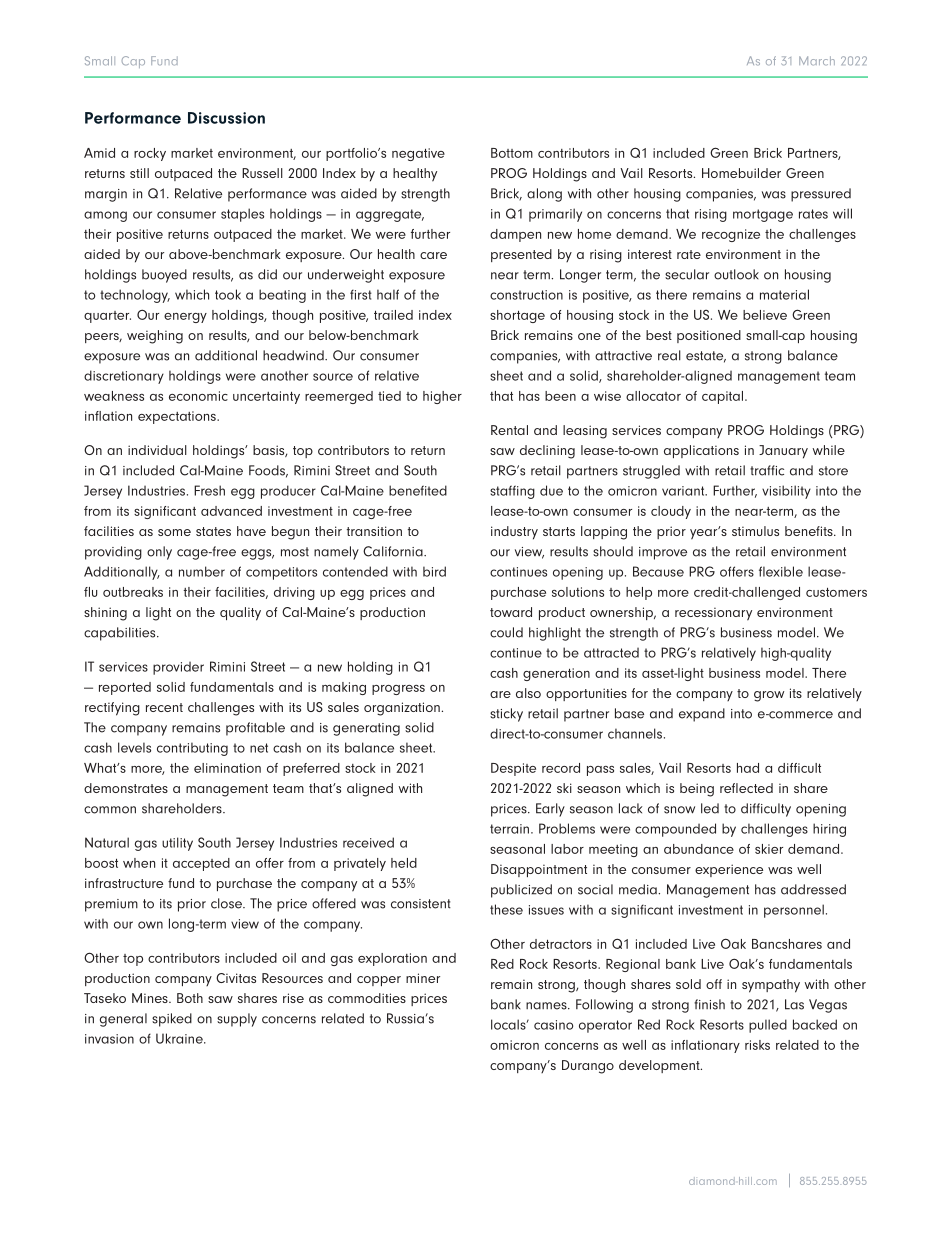 This image has height=1233, width=952. What do you see at coordinates (180, 1038) in the image?
I see `Ukraine` at bounding box center [180, 1038].
